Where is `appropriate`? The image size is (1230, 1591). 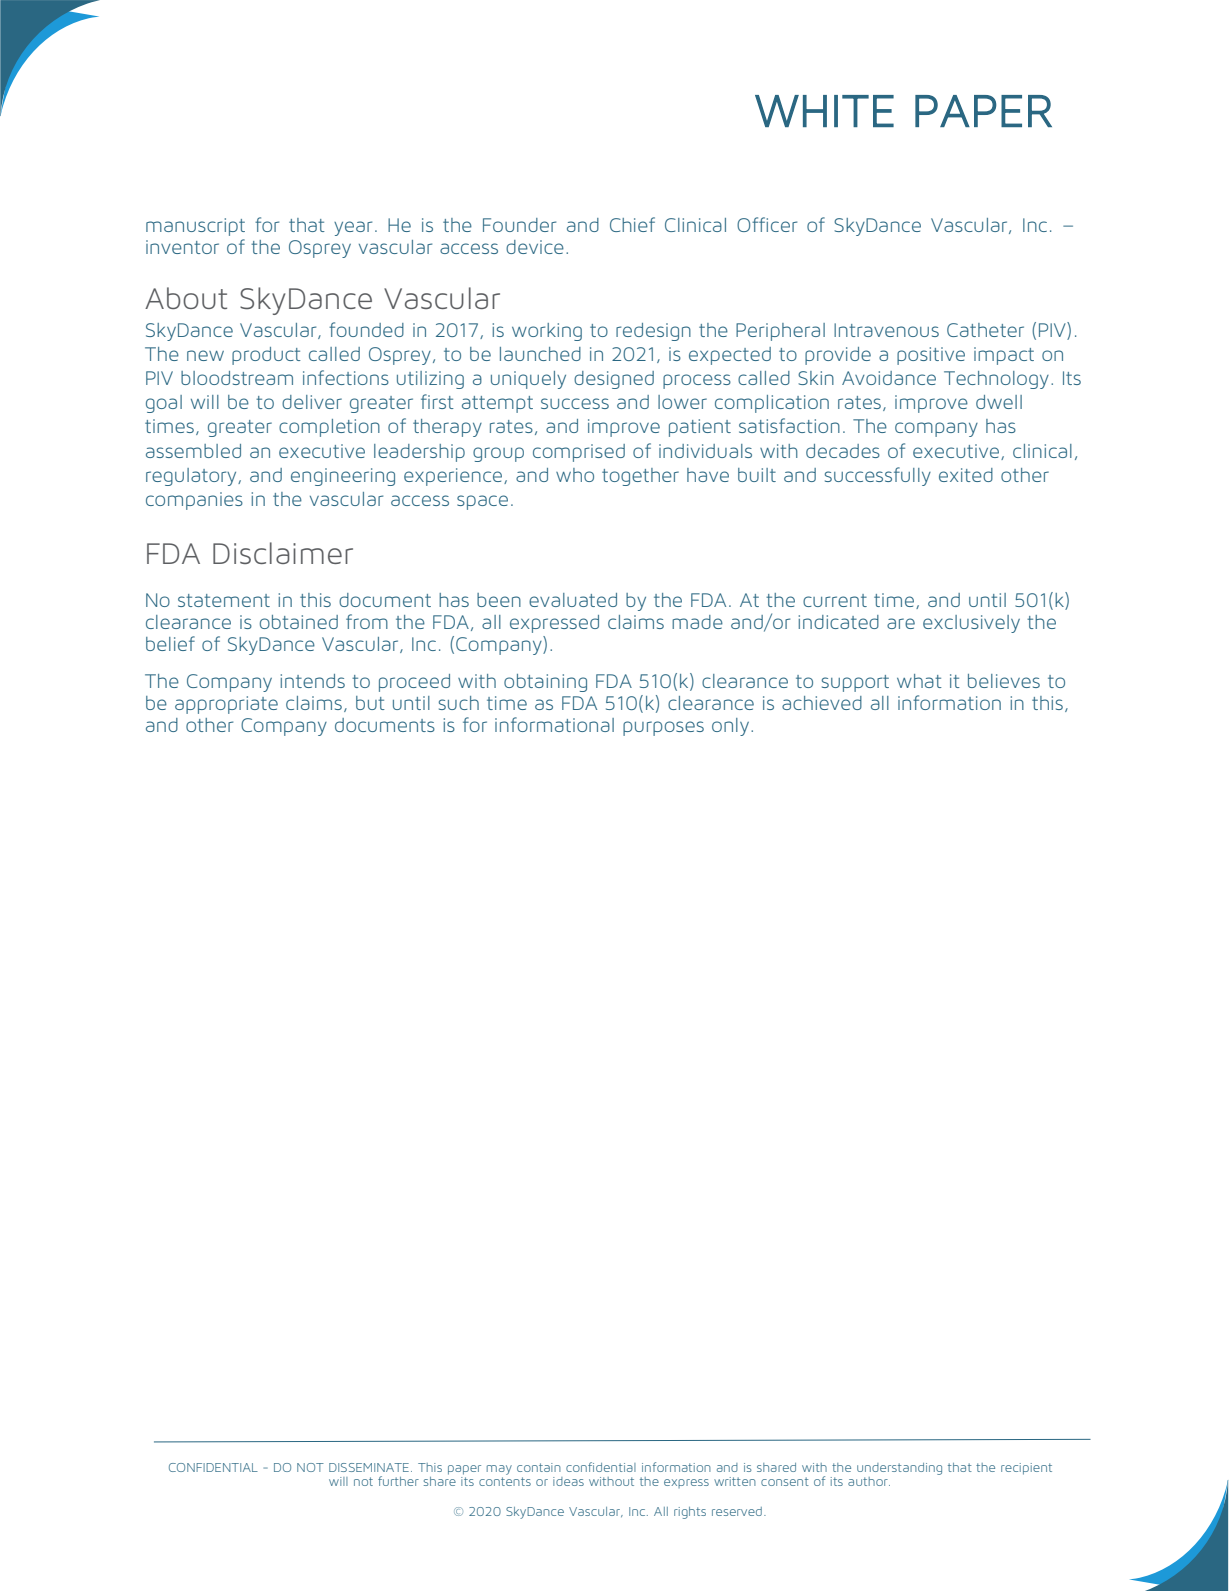 appropriate is located at coordinates (226, 705).
